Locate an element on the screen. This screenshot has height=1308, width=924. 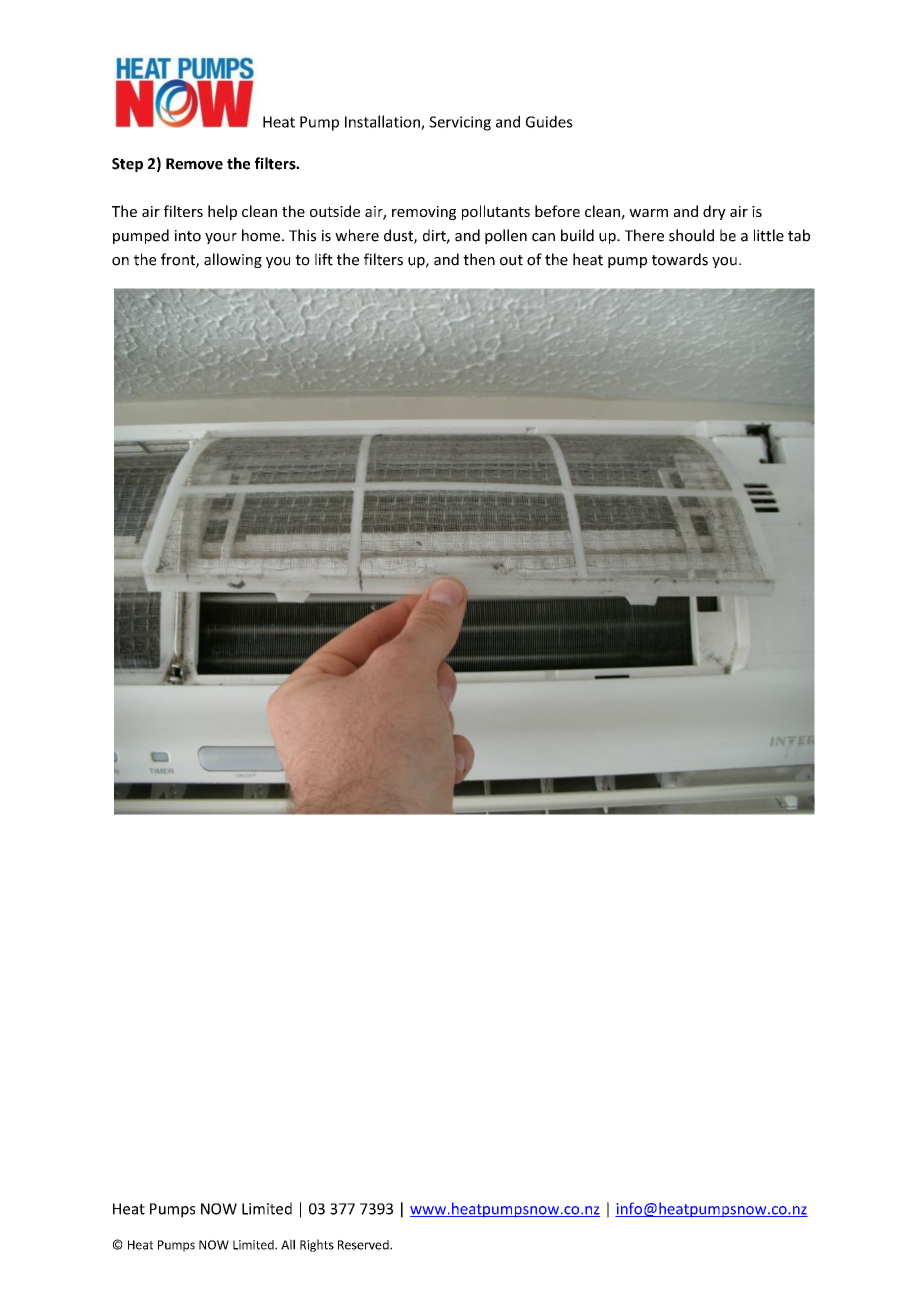
There is located at coordinates (644, 235).
